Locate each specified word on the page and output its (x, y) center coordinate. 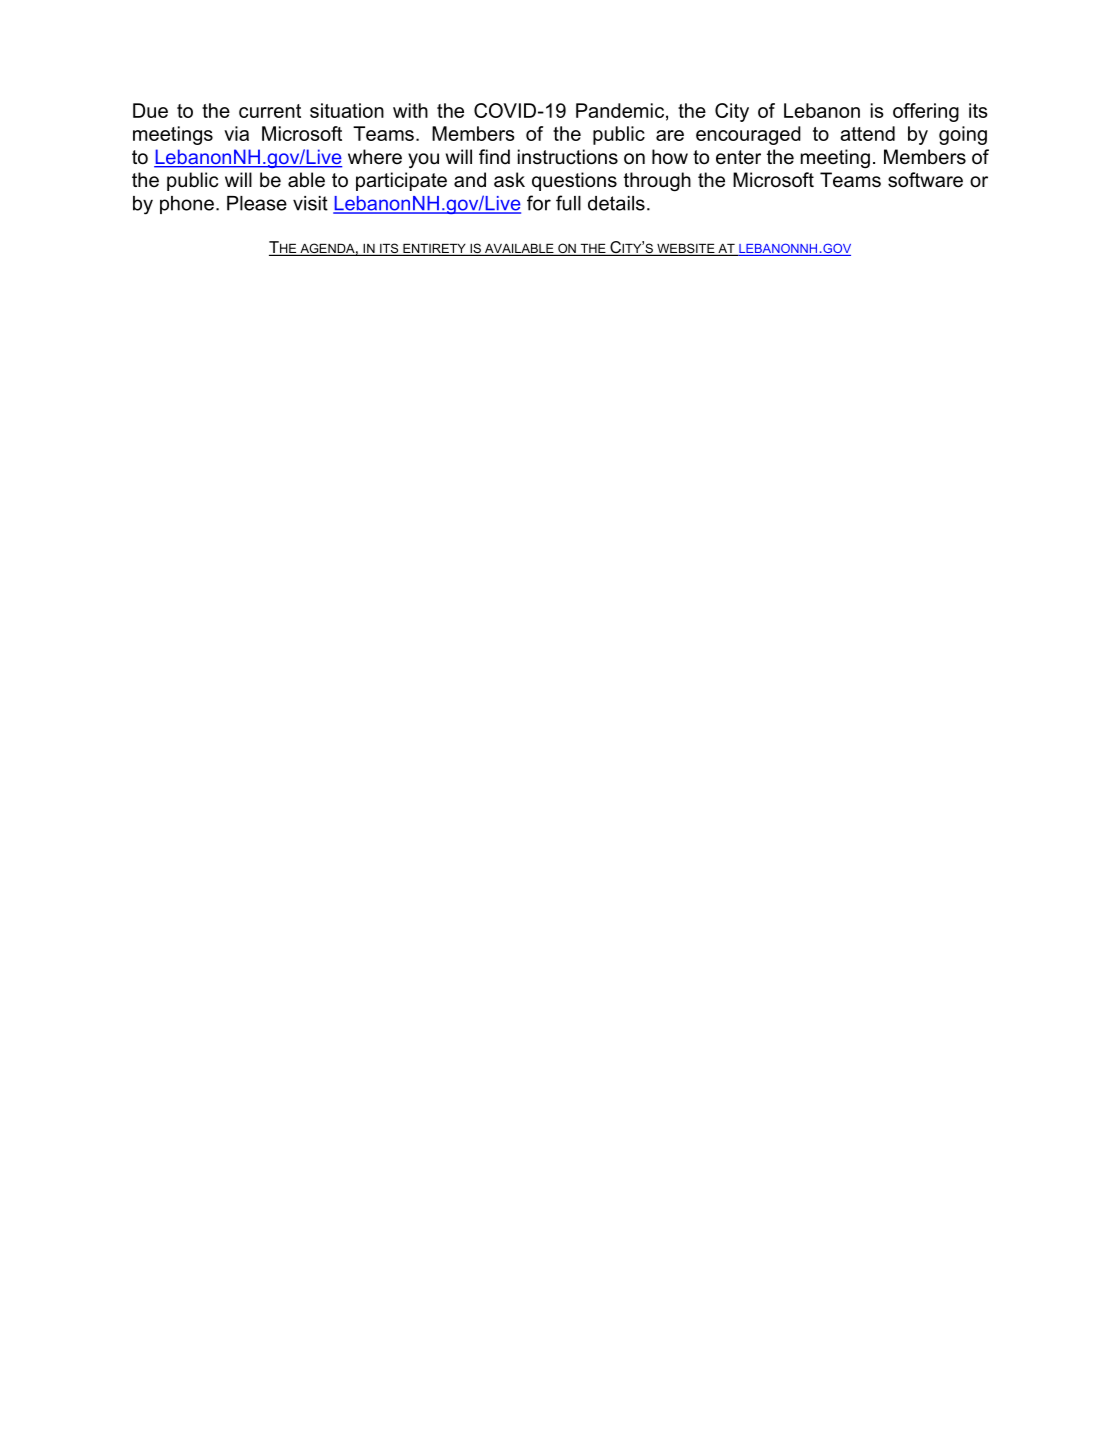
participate (401, 181)
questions (574, 181)
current (270, 111)
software (925, 180)
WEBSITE (686, 249)
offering (926, 112)
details (616, 203)
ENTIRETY (434, 249)
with (410, 110)
